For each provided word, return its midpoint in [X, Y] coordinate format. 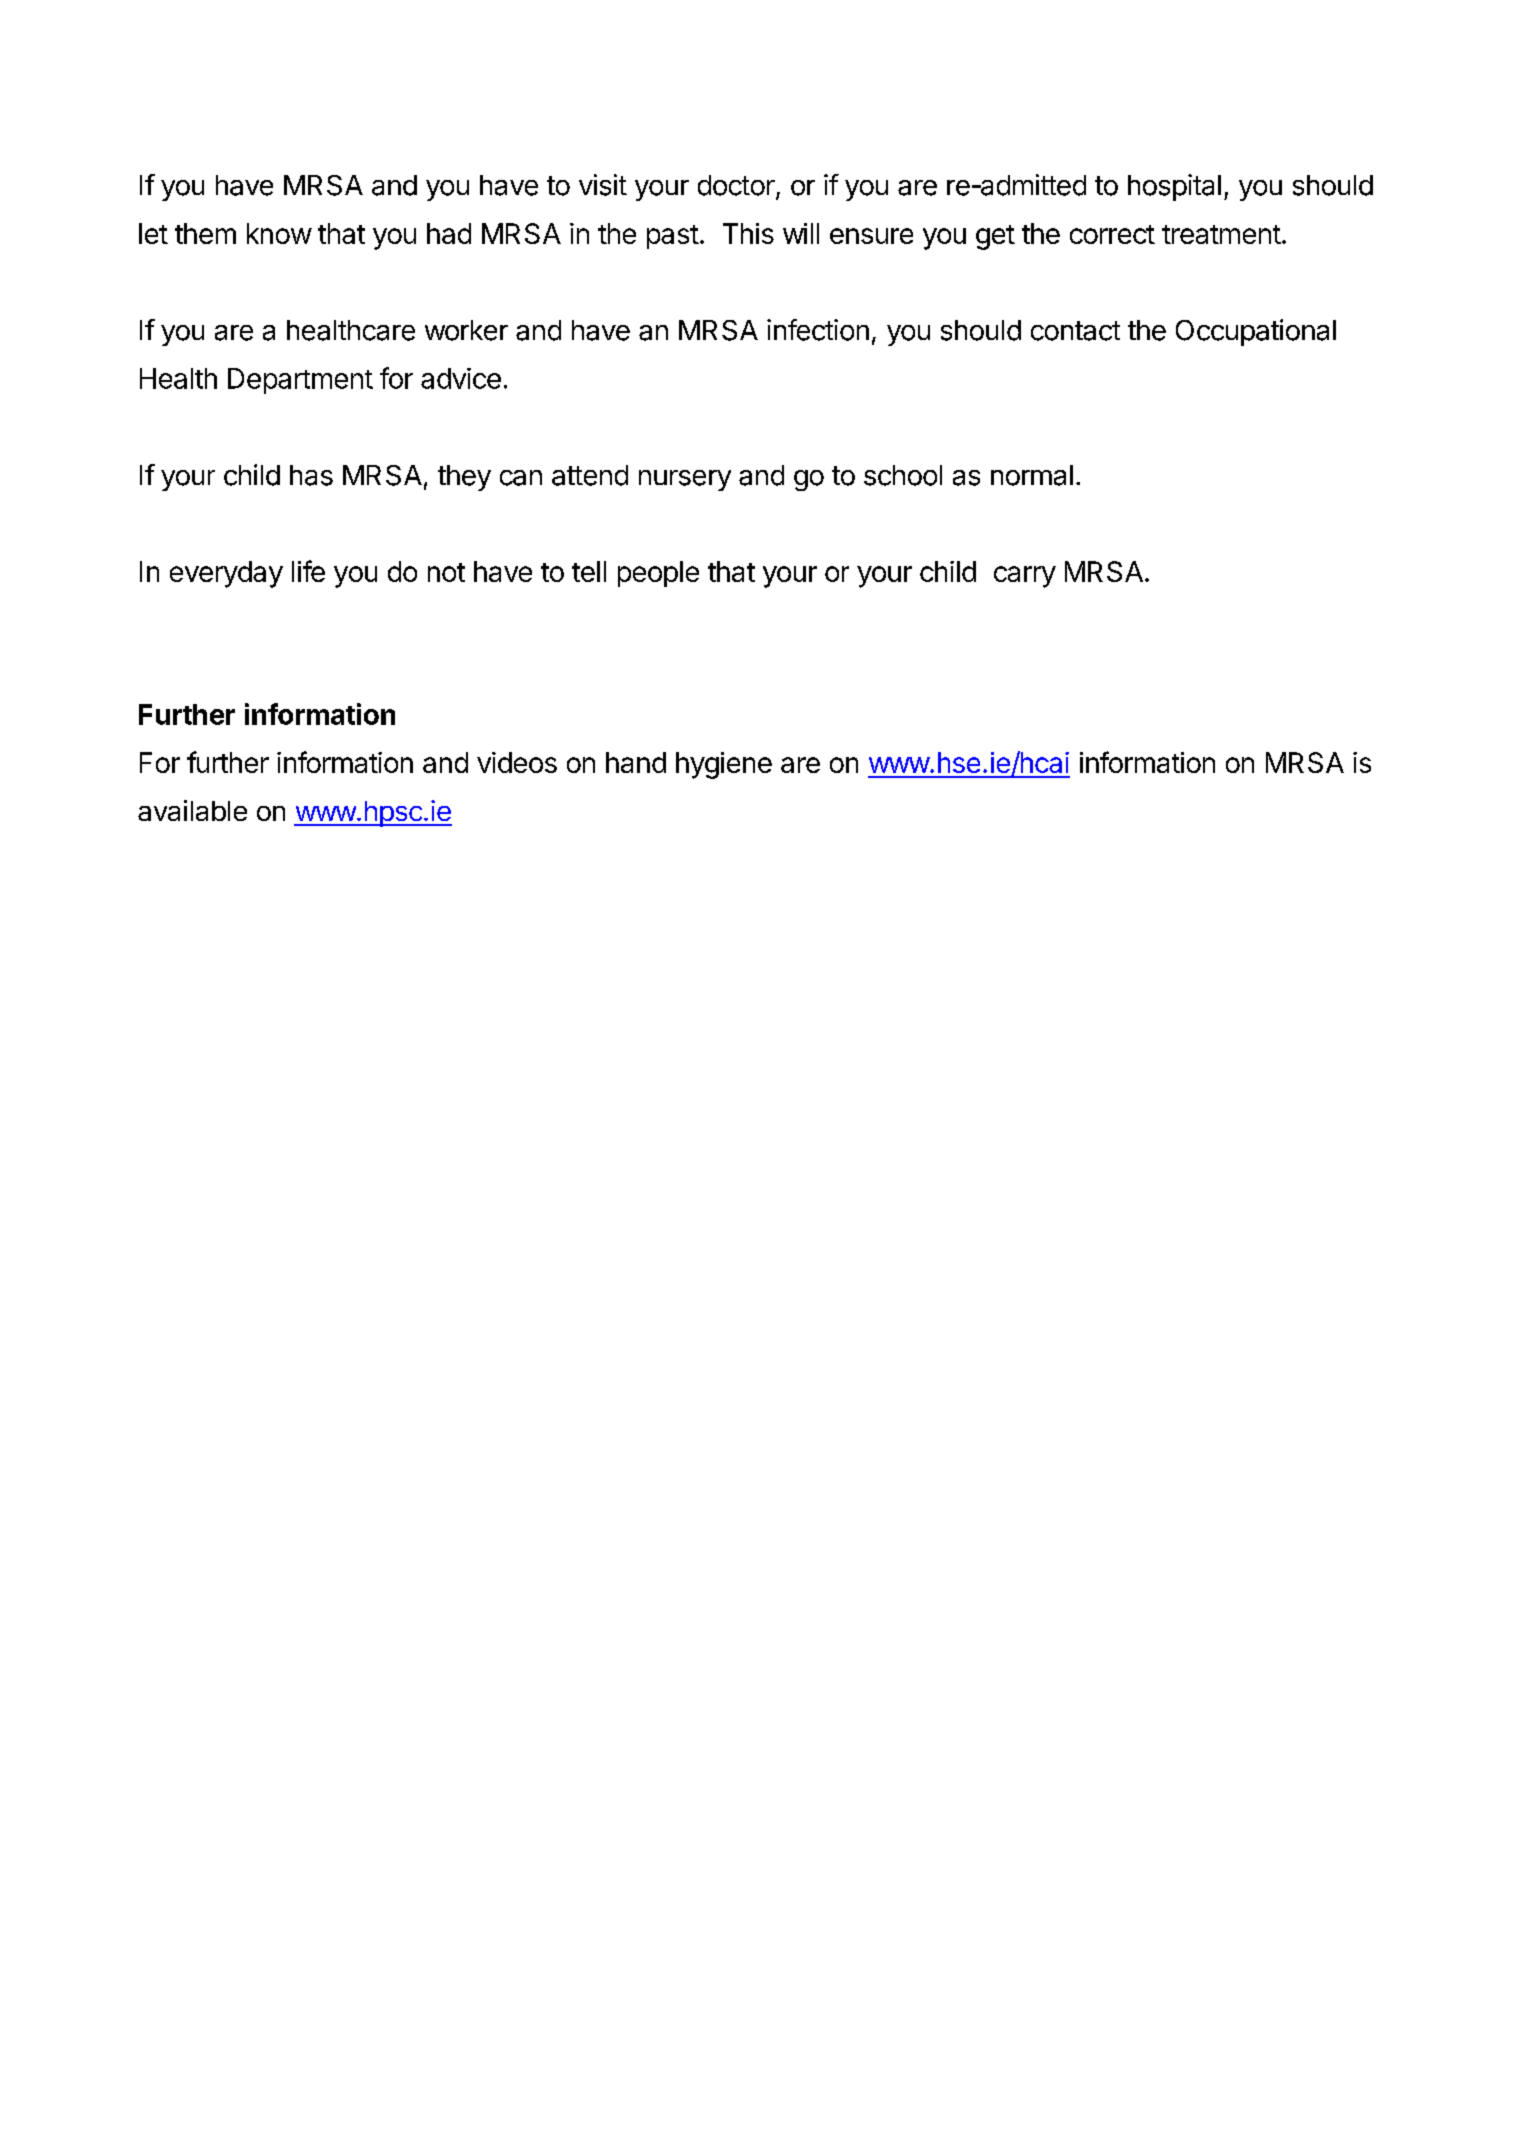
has [311, 475]
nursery [685, 480]
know [279, 233]
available [192, 810]
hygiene [724, 765]
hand [636, 762]
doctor [736, 185]
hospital [1174, 187]
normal [1032, 475]
